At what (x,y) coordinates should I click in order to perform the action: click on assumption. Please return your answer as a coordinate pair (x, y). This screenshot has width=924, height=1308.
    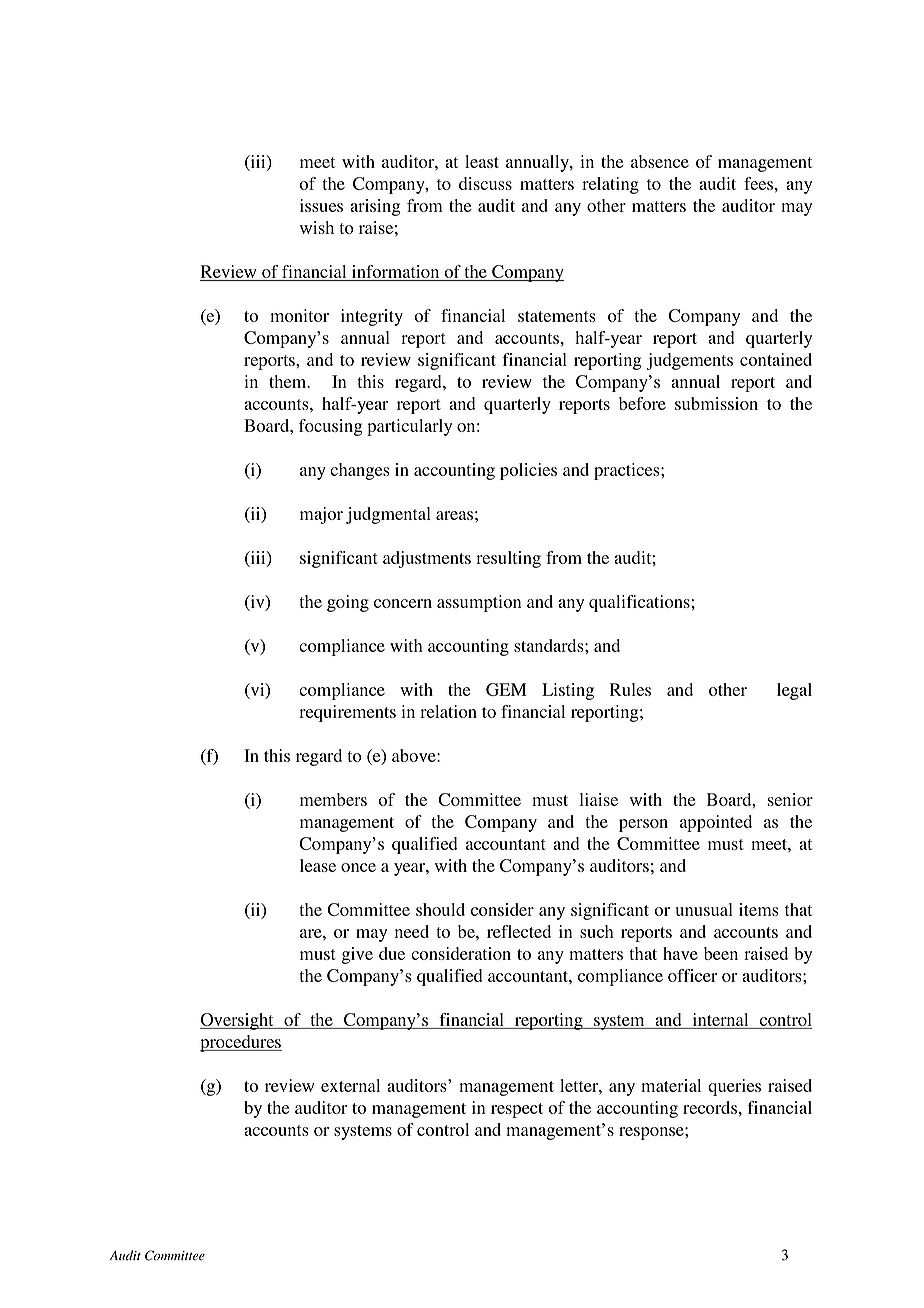
    Looking at the image, I should click on (479, 603).
